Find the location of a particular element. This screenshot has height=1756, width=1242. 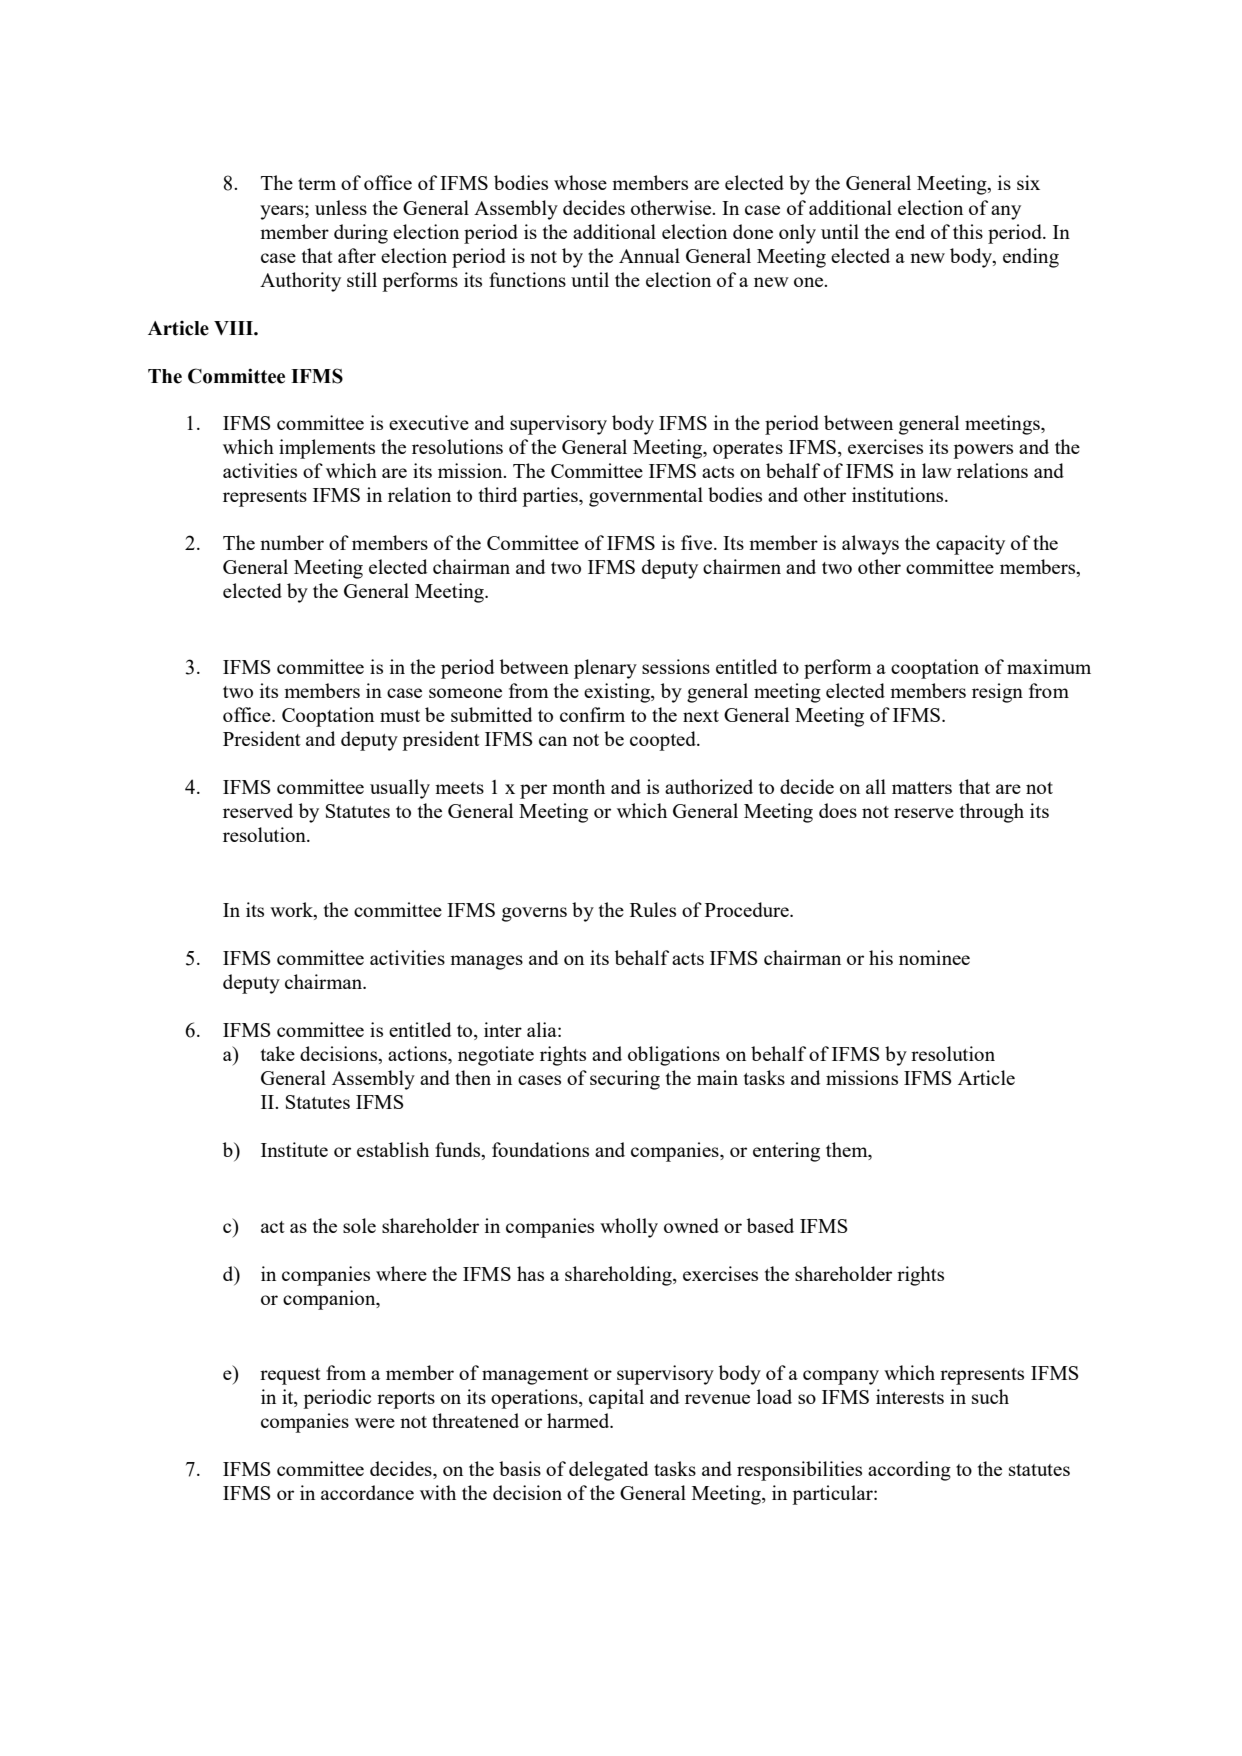

through is located at coordinates (992, 813).
